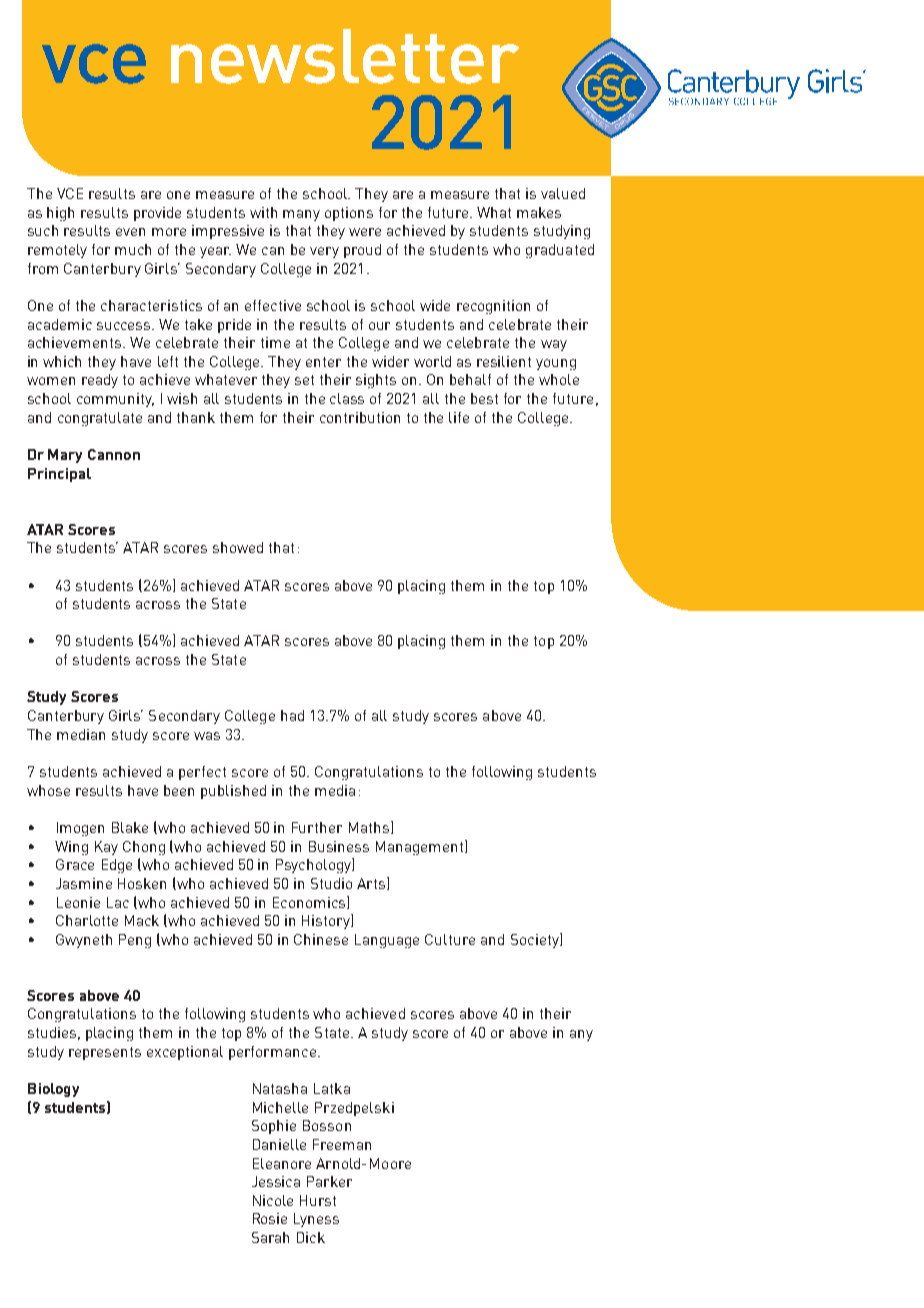  What do you see at coordinates (53, 1090) in the image?
I see `Biology` at bounding box center [53, 1090].
